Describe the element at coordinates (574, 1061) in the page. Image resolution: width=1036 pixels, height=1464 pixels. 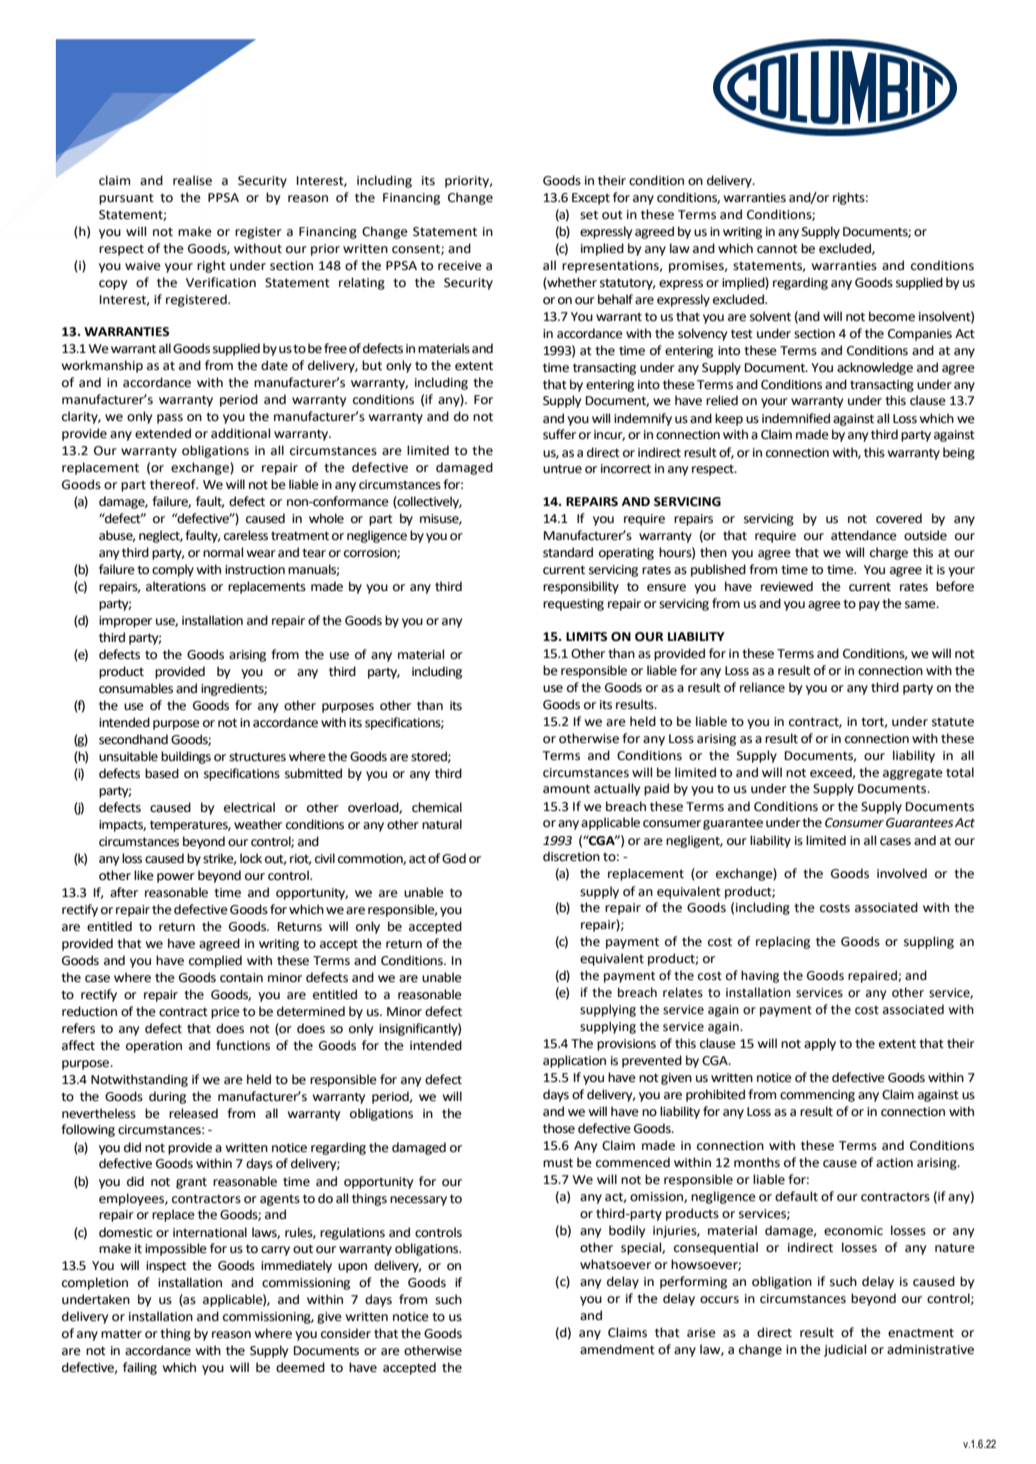
I see `application` at that location.
